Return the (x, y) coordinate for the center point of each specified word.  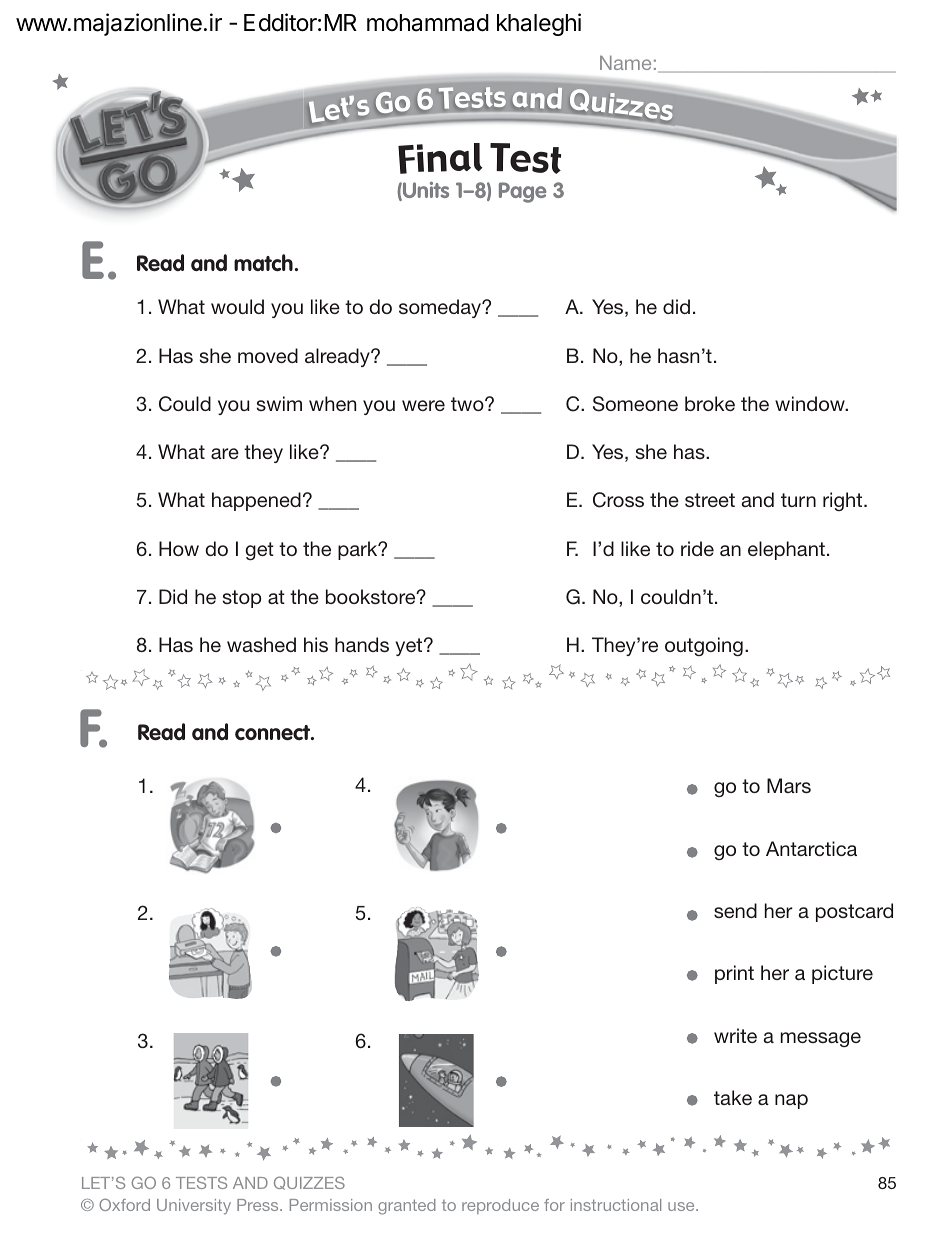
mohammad (428, 23)
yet (410, 647)
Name (625, 63)
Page (523, 192)
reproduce (500, 1206)
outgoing (704, 646)
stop (242, 599)
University (194, 1207)
